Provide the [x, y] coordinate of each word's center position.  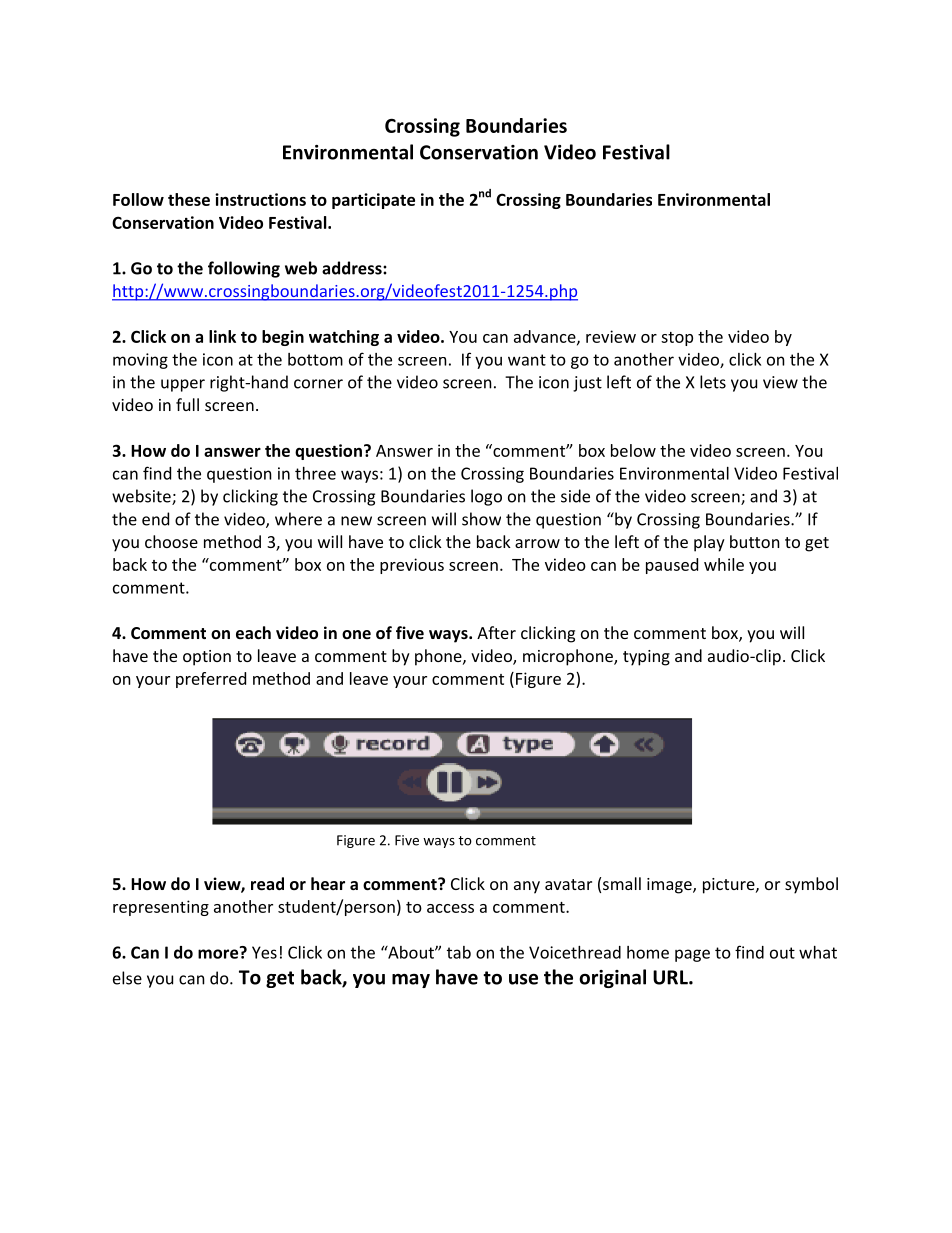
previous [412, 566]
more [219, 953]
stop [677, 339]
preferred [211, 680]
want [527, 360]
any [527, 887]
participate [373, 201]
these [189, 199]
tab [459, 952]
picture [730, 886]
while [724, 564]
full [187, 404]
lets [713, 382]
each [253, 632]
